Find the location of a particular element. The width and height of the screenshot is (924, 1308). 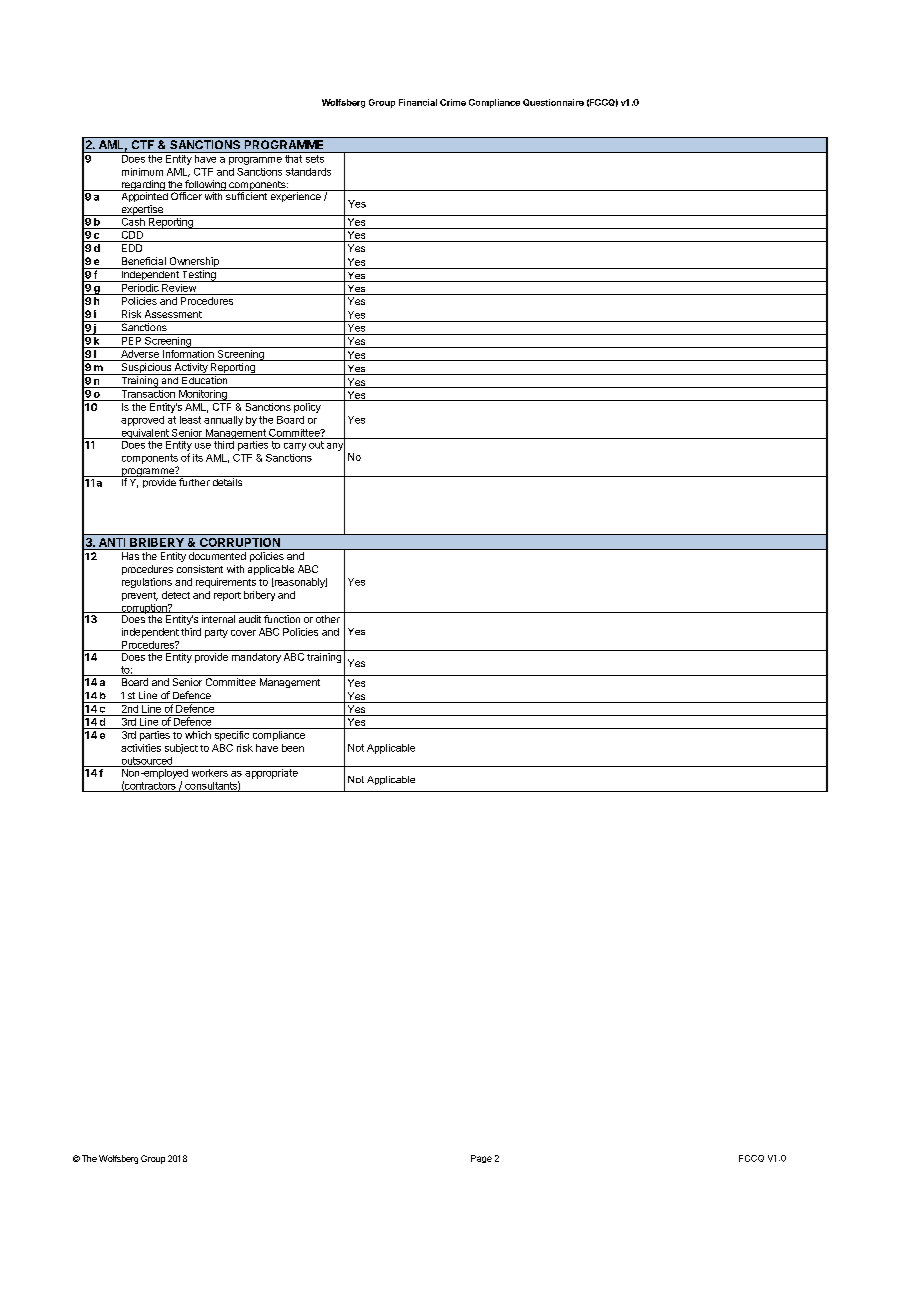

following is located at coordinates (205, 186).
